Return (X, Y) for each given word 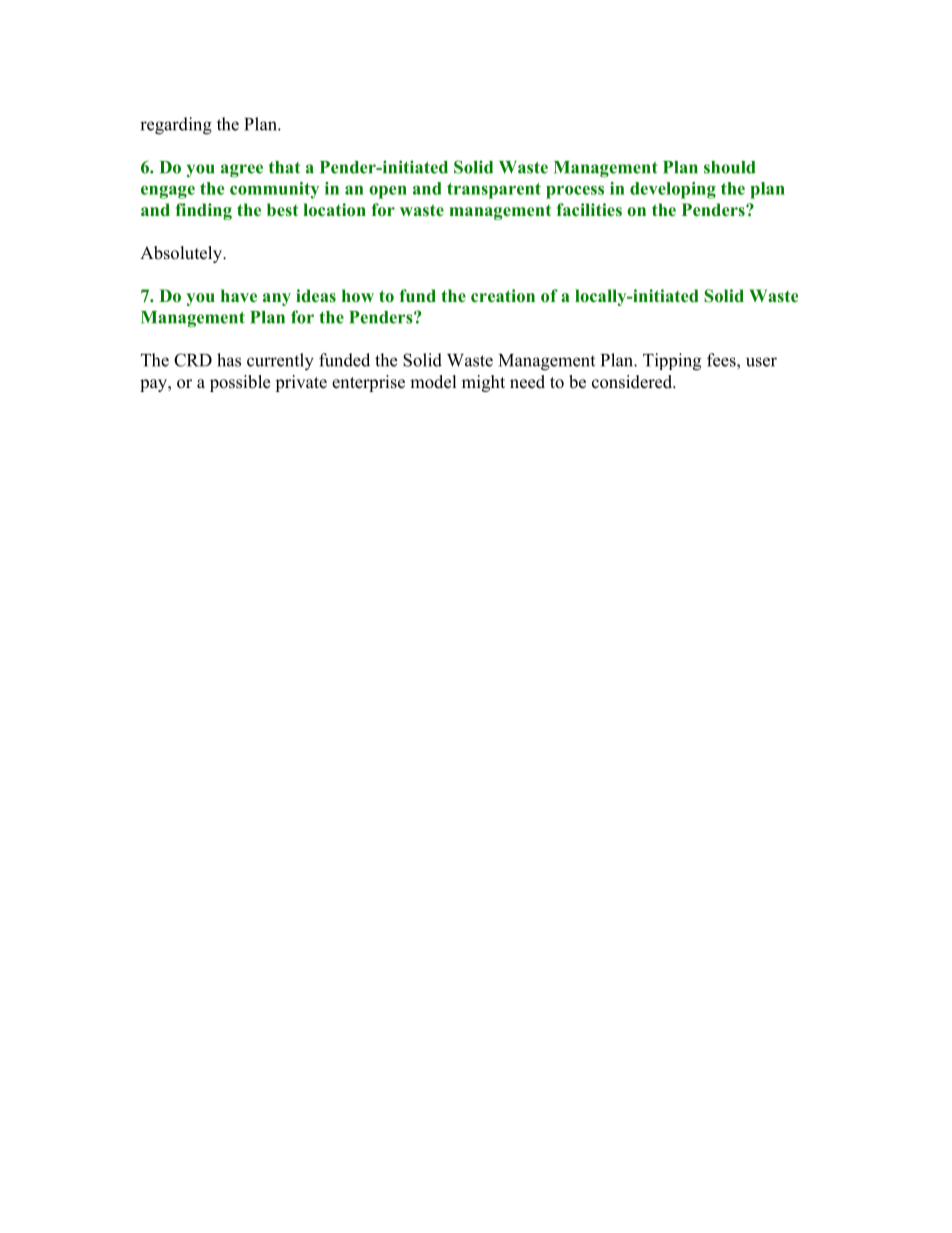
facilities (589, 209)
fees (722, 360)
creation (503, 295)
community (274, 190)
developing (673, 190)
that (284, 167)
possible (240, 383)
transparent (494, 191)
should (730, 167)
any (277, 299)
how (358, 295)
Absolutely (182, 254)
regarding (176, 126)
